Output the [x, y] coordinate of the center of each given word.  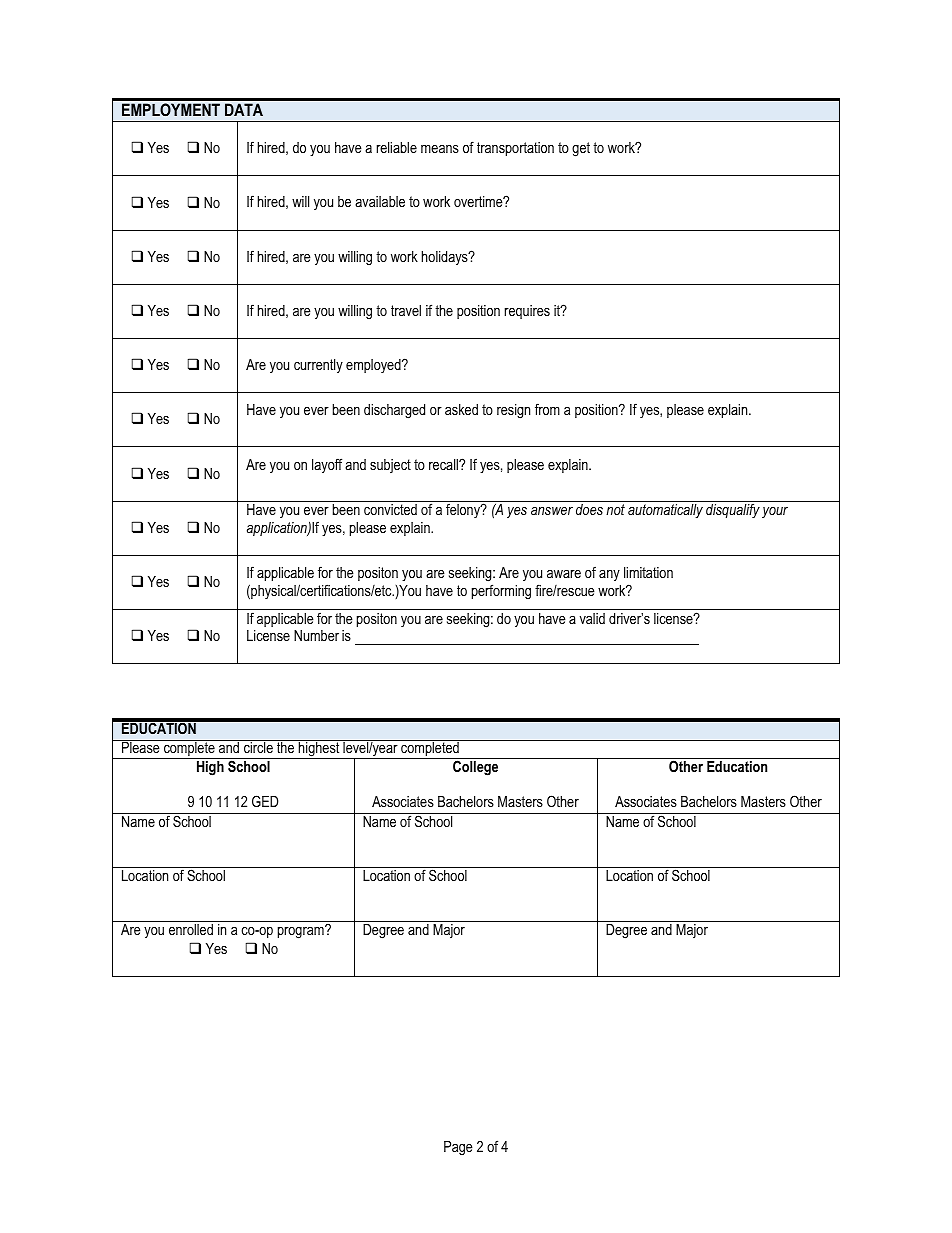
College [475, 768]
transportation [515, 149]
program [302, 932]
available [380, 201]
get [581, 149]
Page [458, 1148]
